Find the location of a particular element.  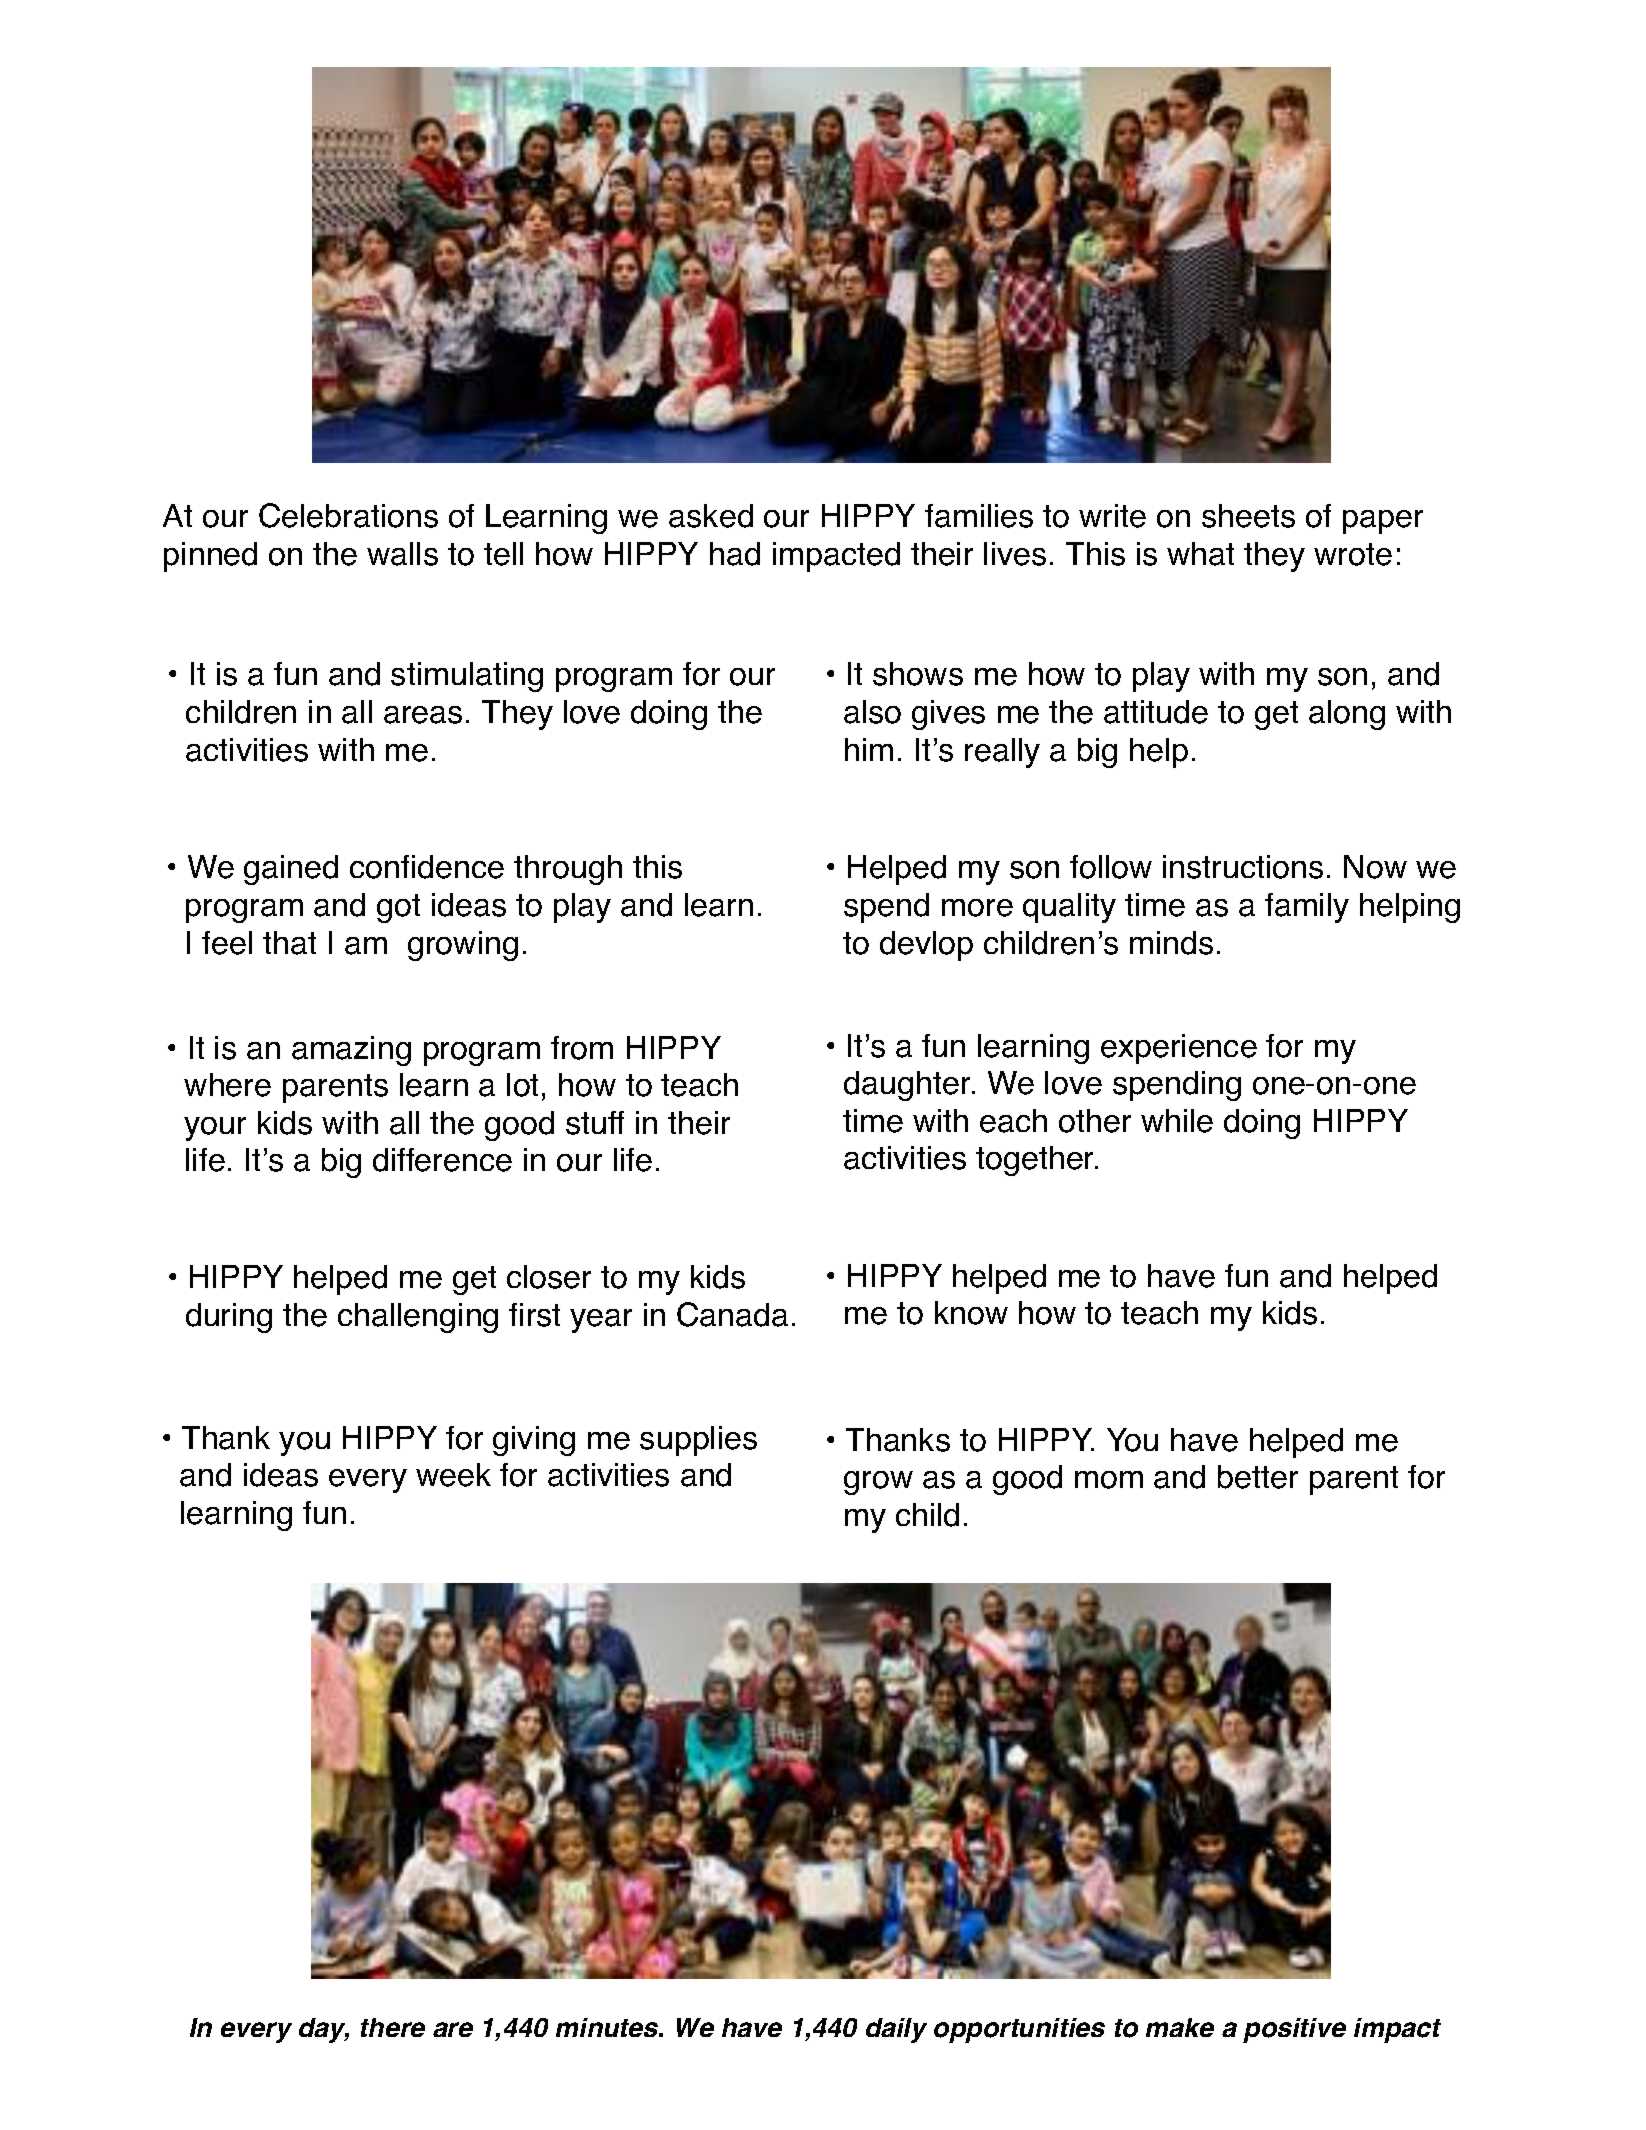

had is located at coordinates (735, 554).
